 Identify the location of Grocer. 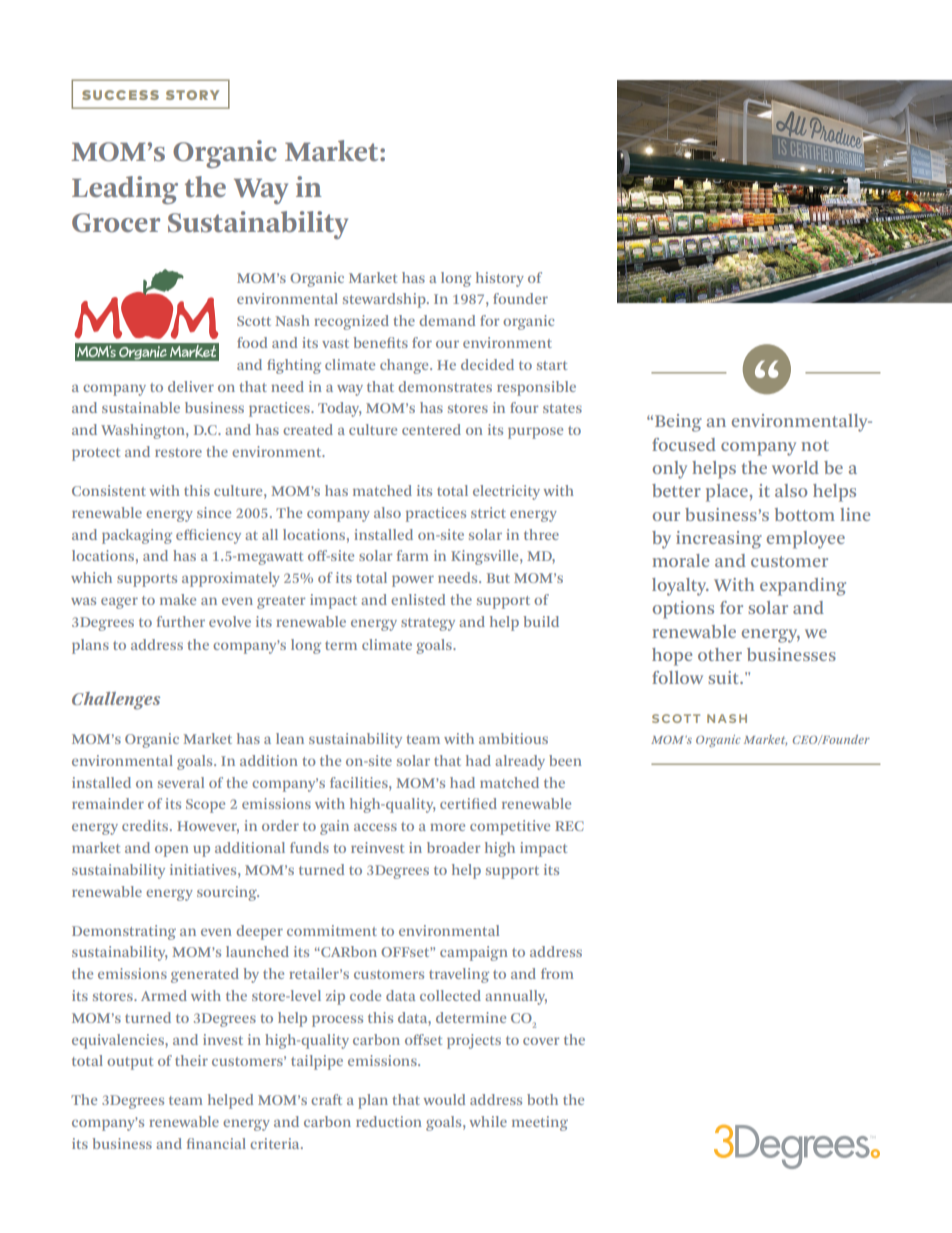
(116, 223).
